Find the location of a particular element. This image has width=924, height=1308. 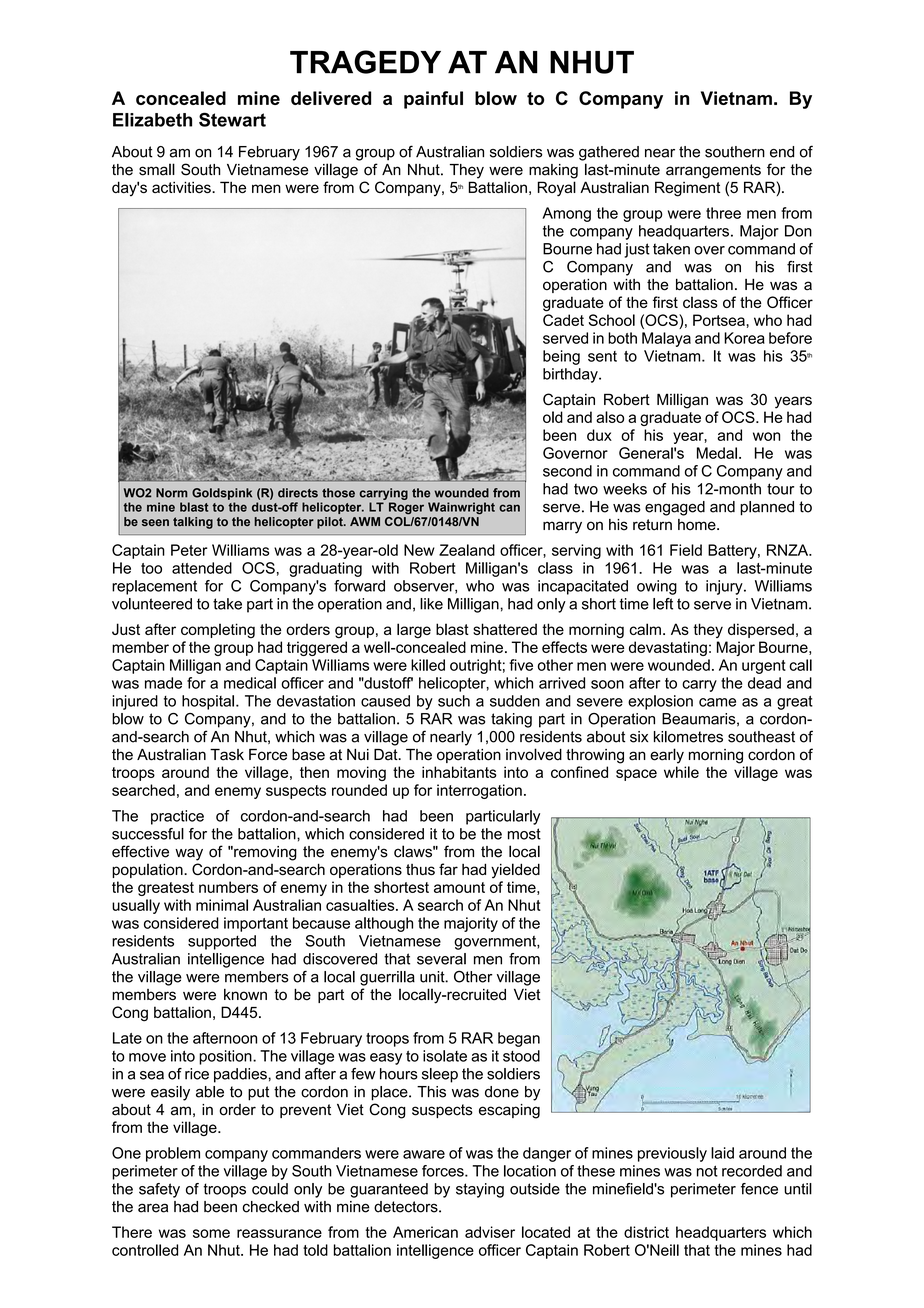

Norm is located at coordinates (171, 493).
